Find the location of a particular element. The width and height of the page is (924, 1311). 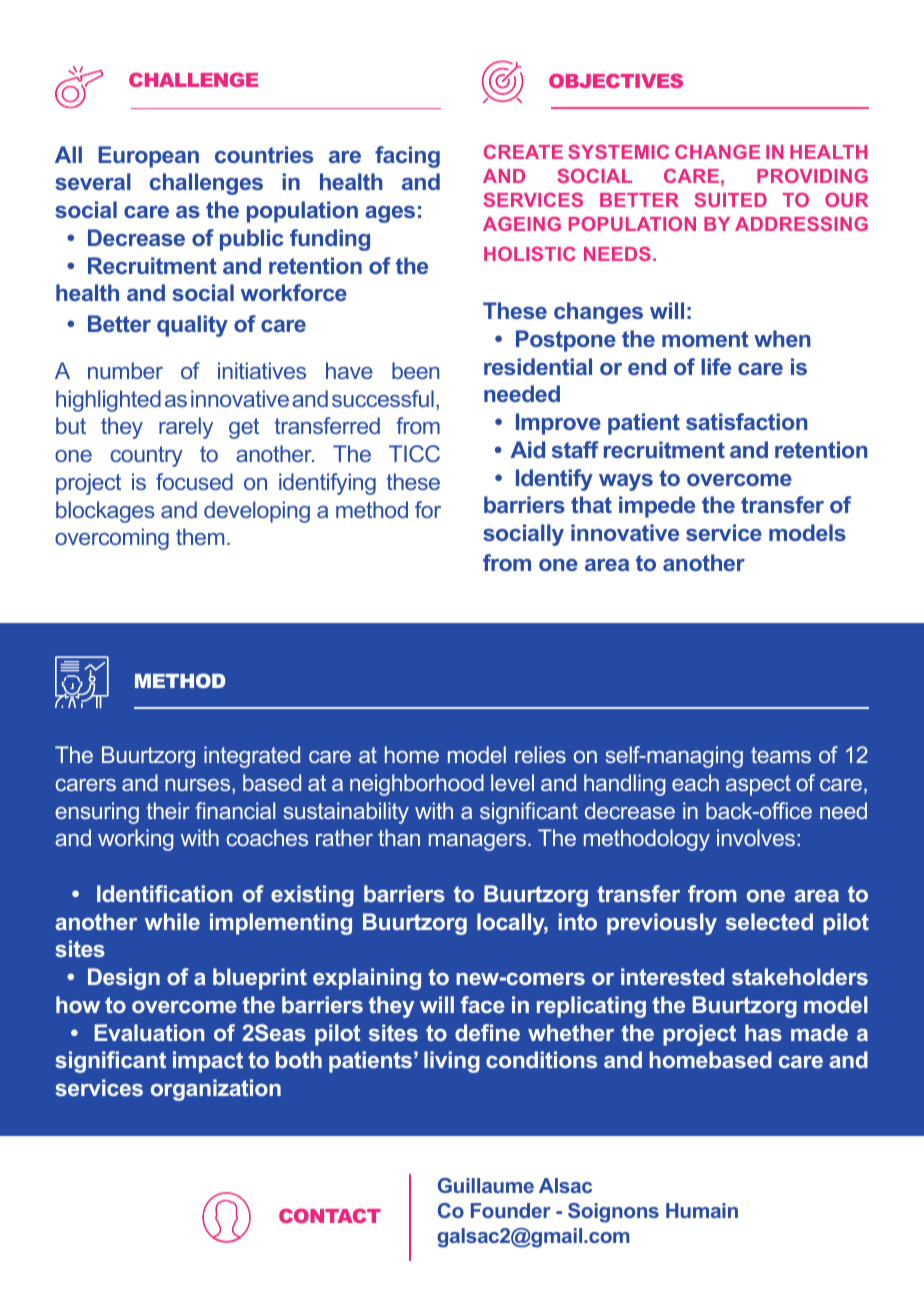

number is located at coordinates (125, 370).
